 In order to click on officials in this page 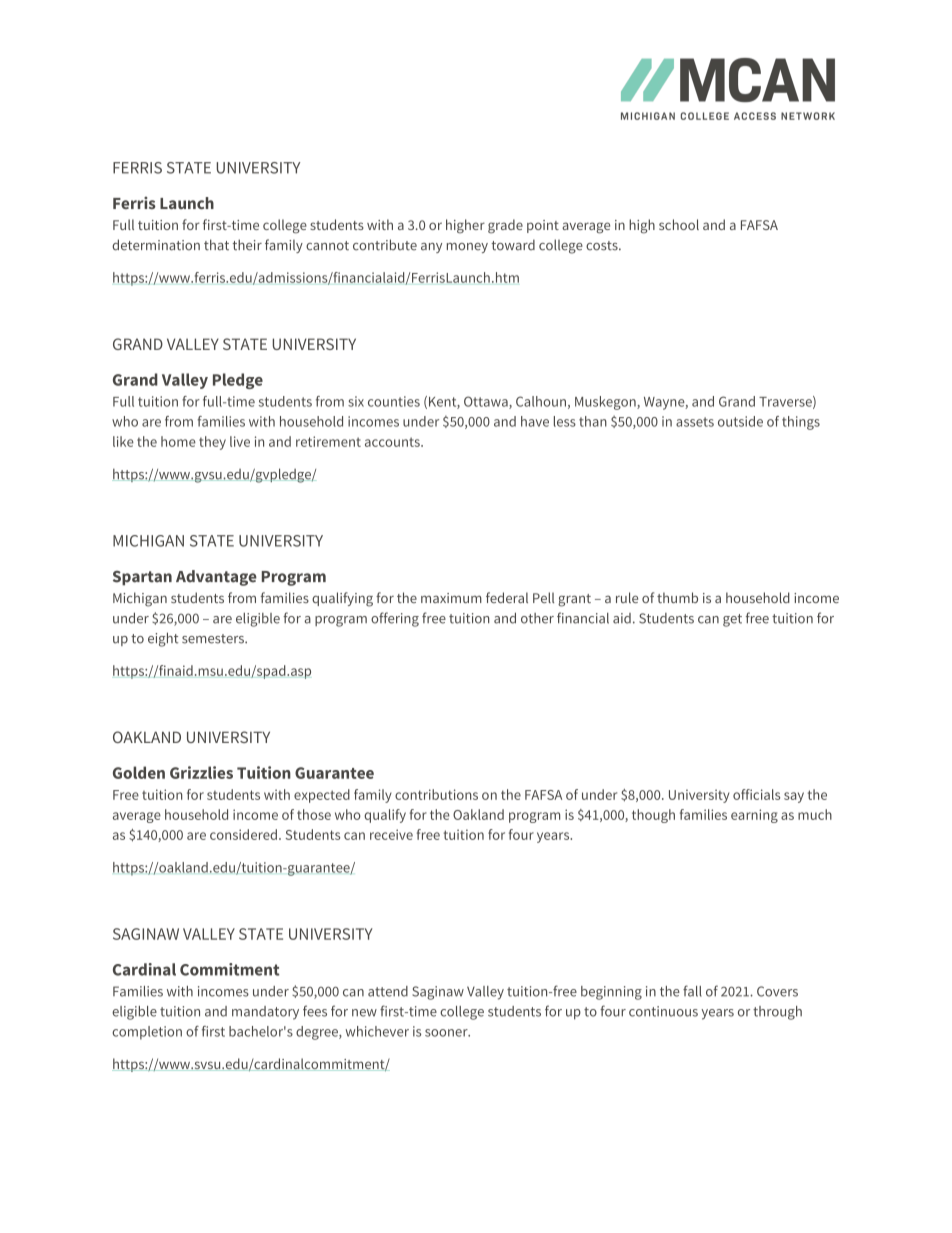, I will do `click(756, 794)`.
